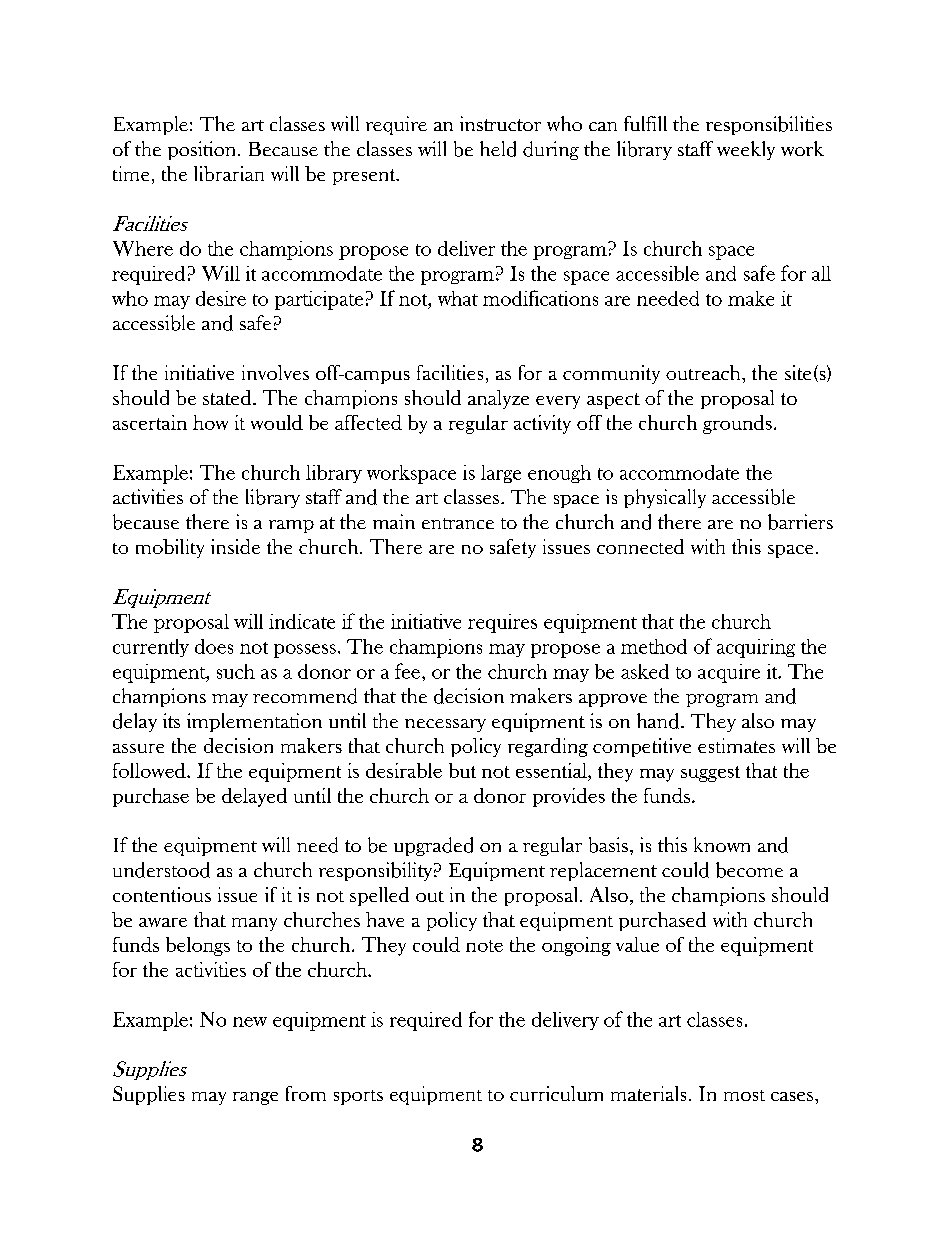  Describe the element at coordinates (556, 1093) in the screenshot. I see `curriculum` at that location.
